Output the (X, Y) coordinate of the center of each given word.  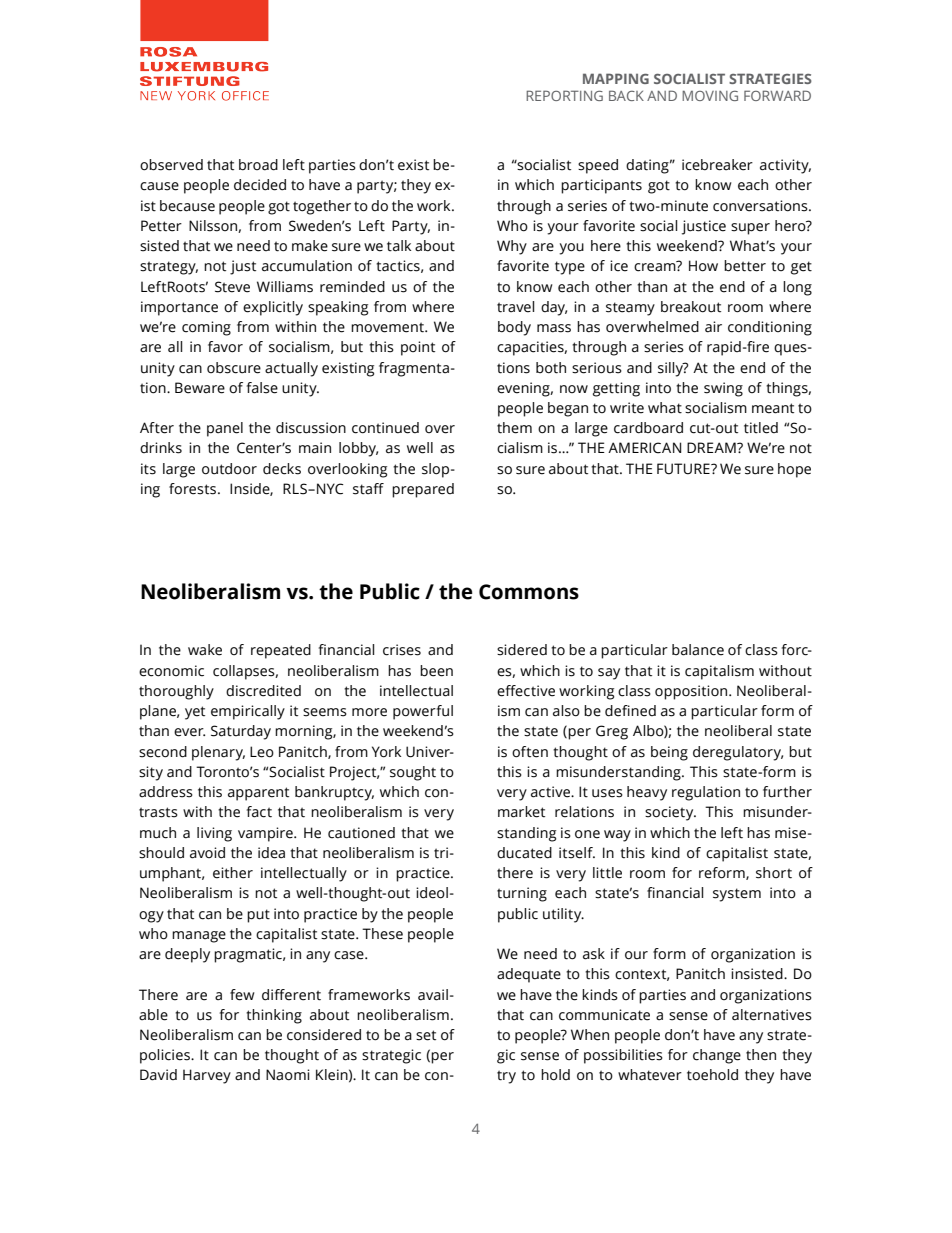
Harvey (207, 1076)
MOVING (710, 95)
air (713, 327)
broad (258, 165)
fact (259, 812)
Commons (529, 592)
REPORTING (564, 95)
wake (205, 650)
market (521, 812)
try (506, 1077)
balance (698, 650)
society (670, 813)
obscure (234, 368)
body (514, 328)
